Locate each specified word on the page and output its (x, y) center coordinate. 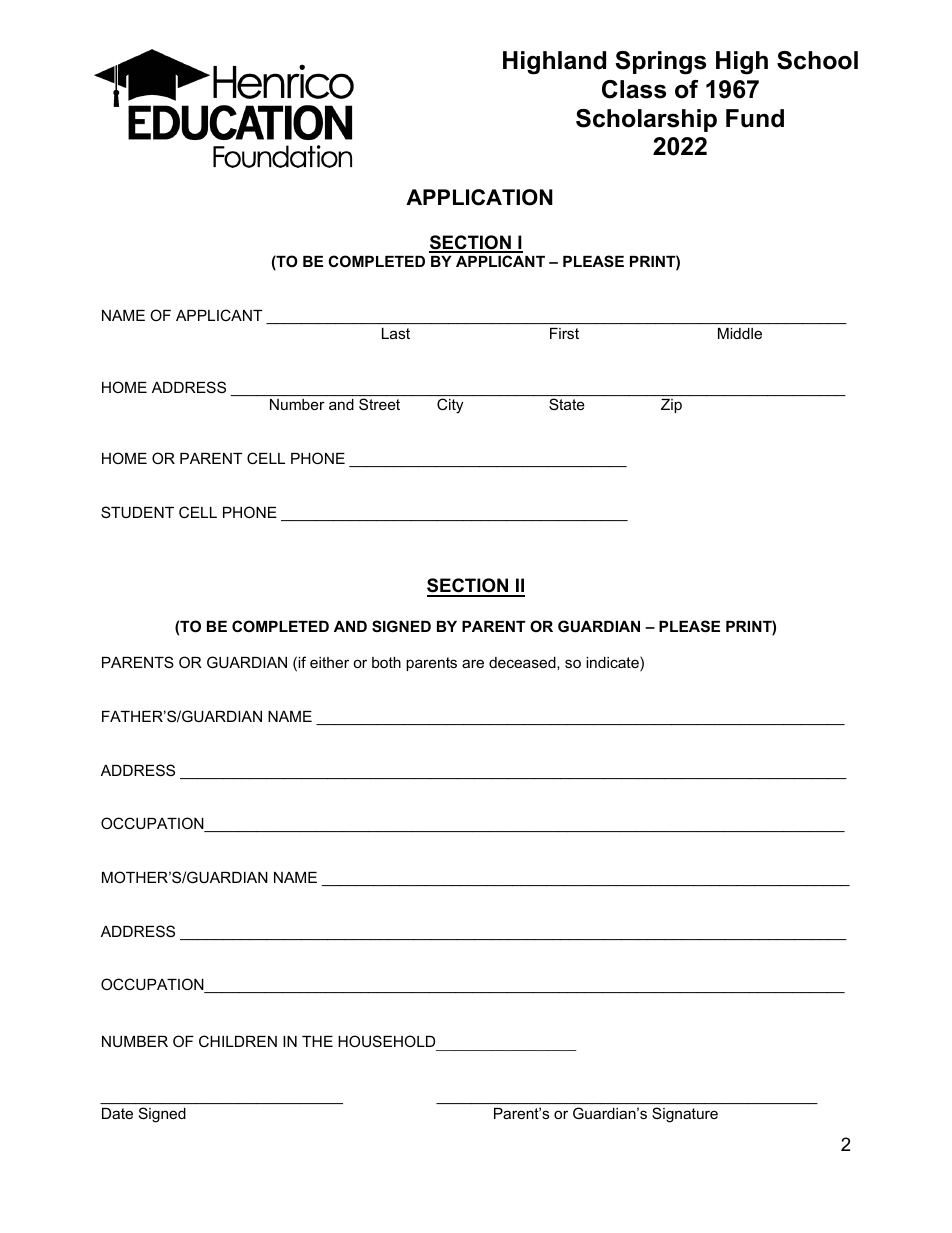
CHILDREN (238, 1041)
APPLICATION (479, 197)
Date (117, 1113)
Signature (685, 1115)
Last (396, 333)
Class (634, 89)
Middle (740, 333)
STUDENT (137, 512)
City (450, 406)
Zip (671, 406)
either (329, 662)
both (386, 662)
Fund (755, 118)
